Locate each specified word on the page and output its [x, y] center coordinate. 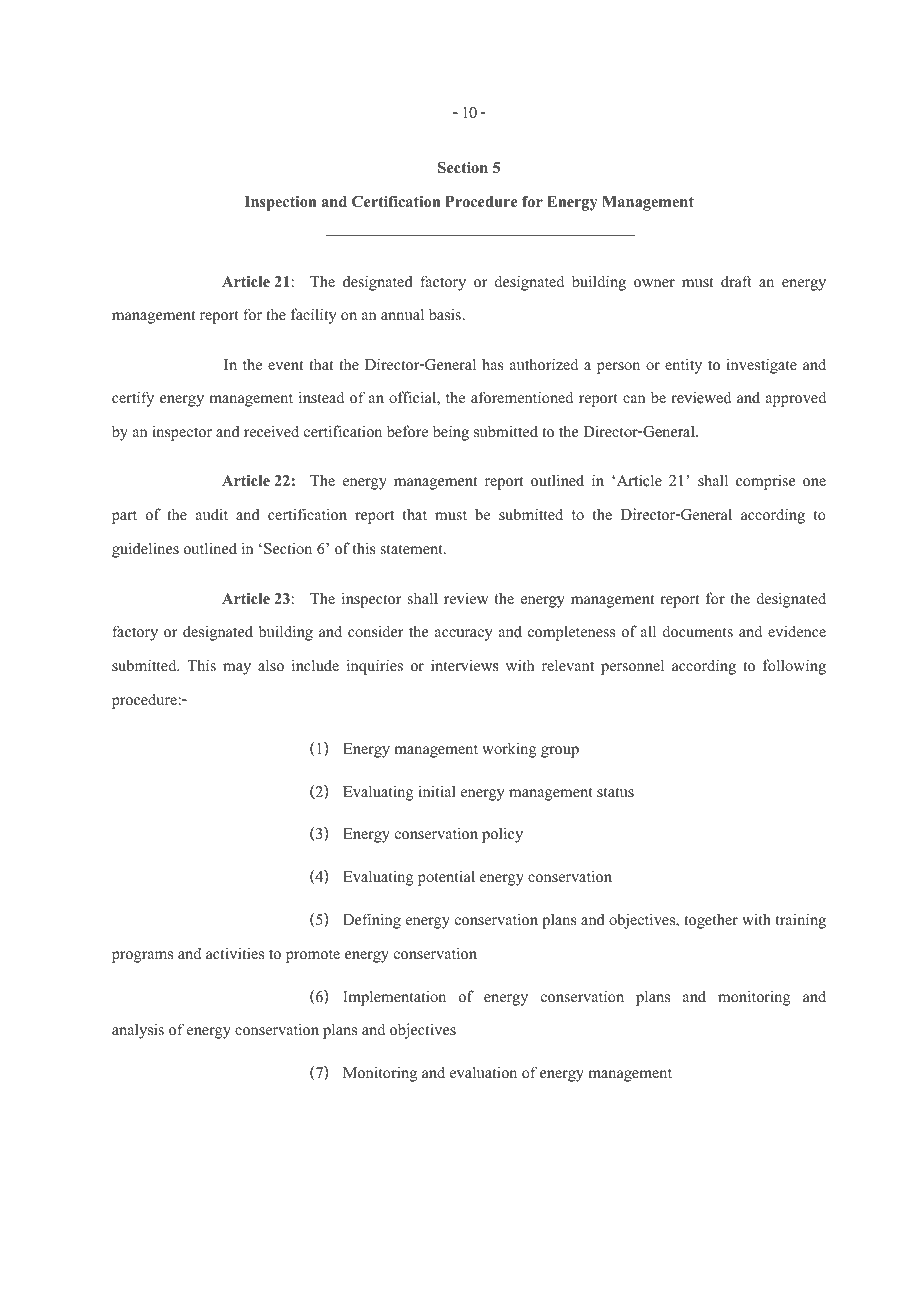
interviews [465, 665]
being [451, 433]
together [711, 921]
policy [502, 835]
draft [736, 281]
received [271, 431]
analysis [138, 1031]
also [271, 665]
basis [446, 314]
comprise [765, 482]
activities [235, 952]
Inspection [280, 203]
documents [698, 631]
